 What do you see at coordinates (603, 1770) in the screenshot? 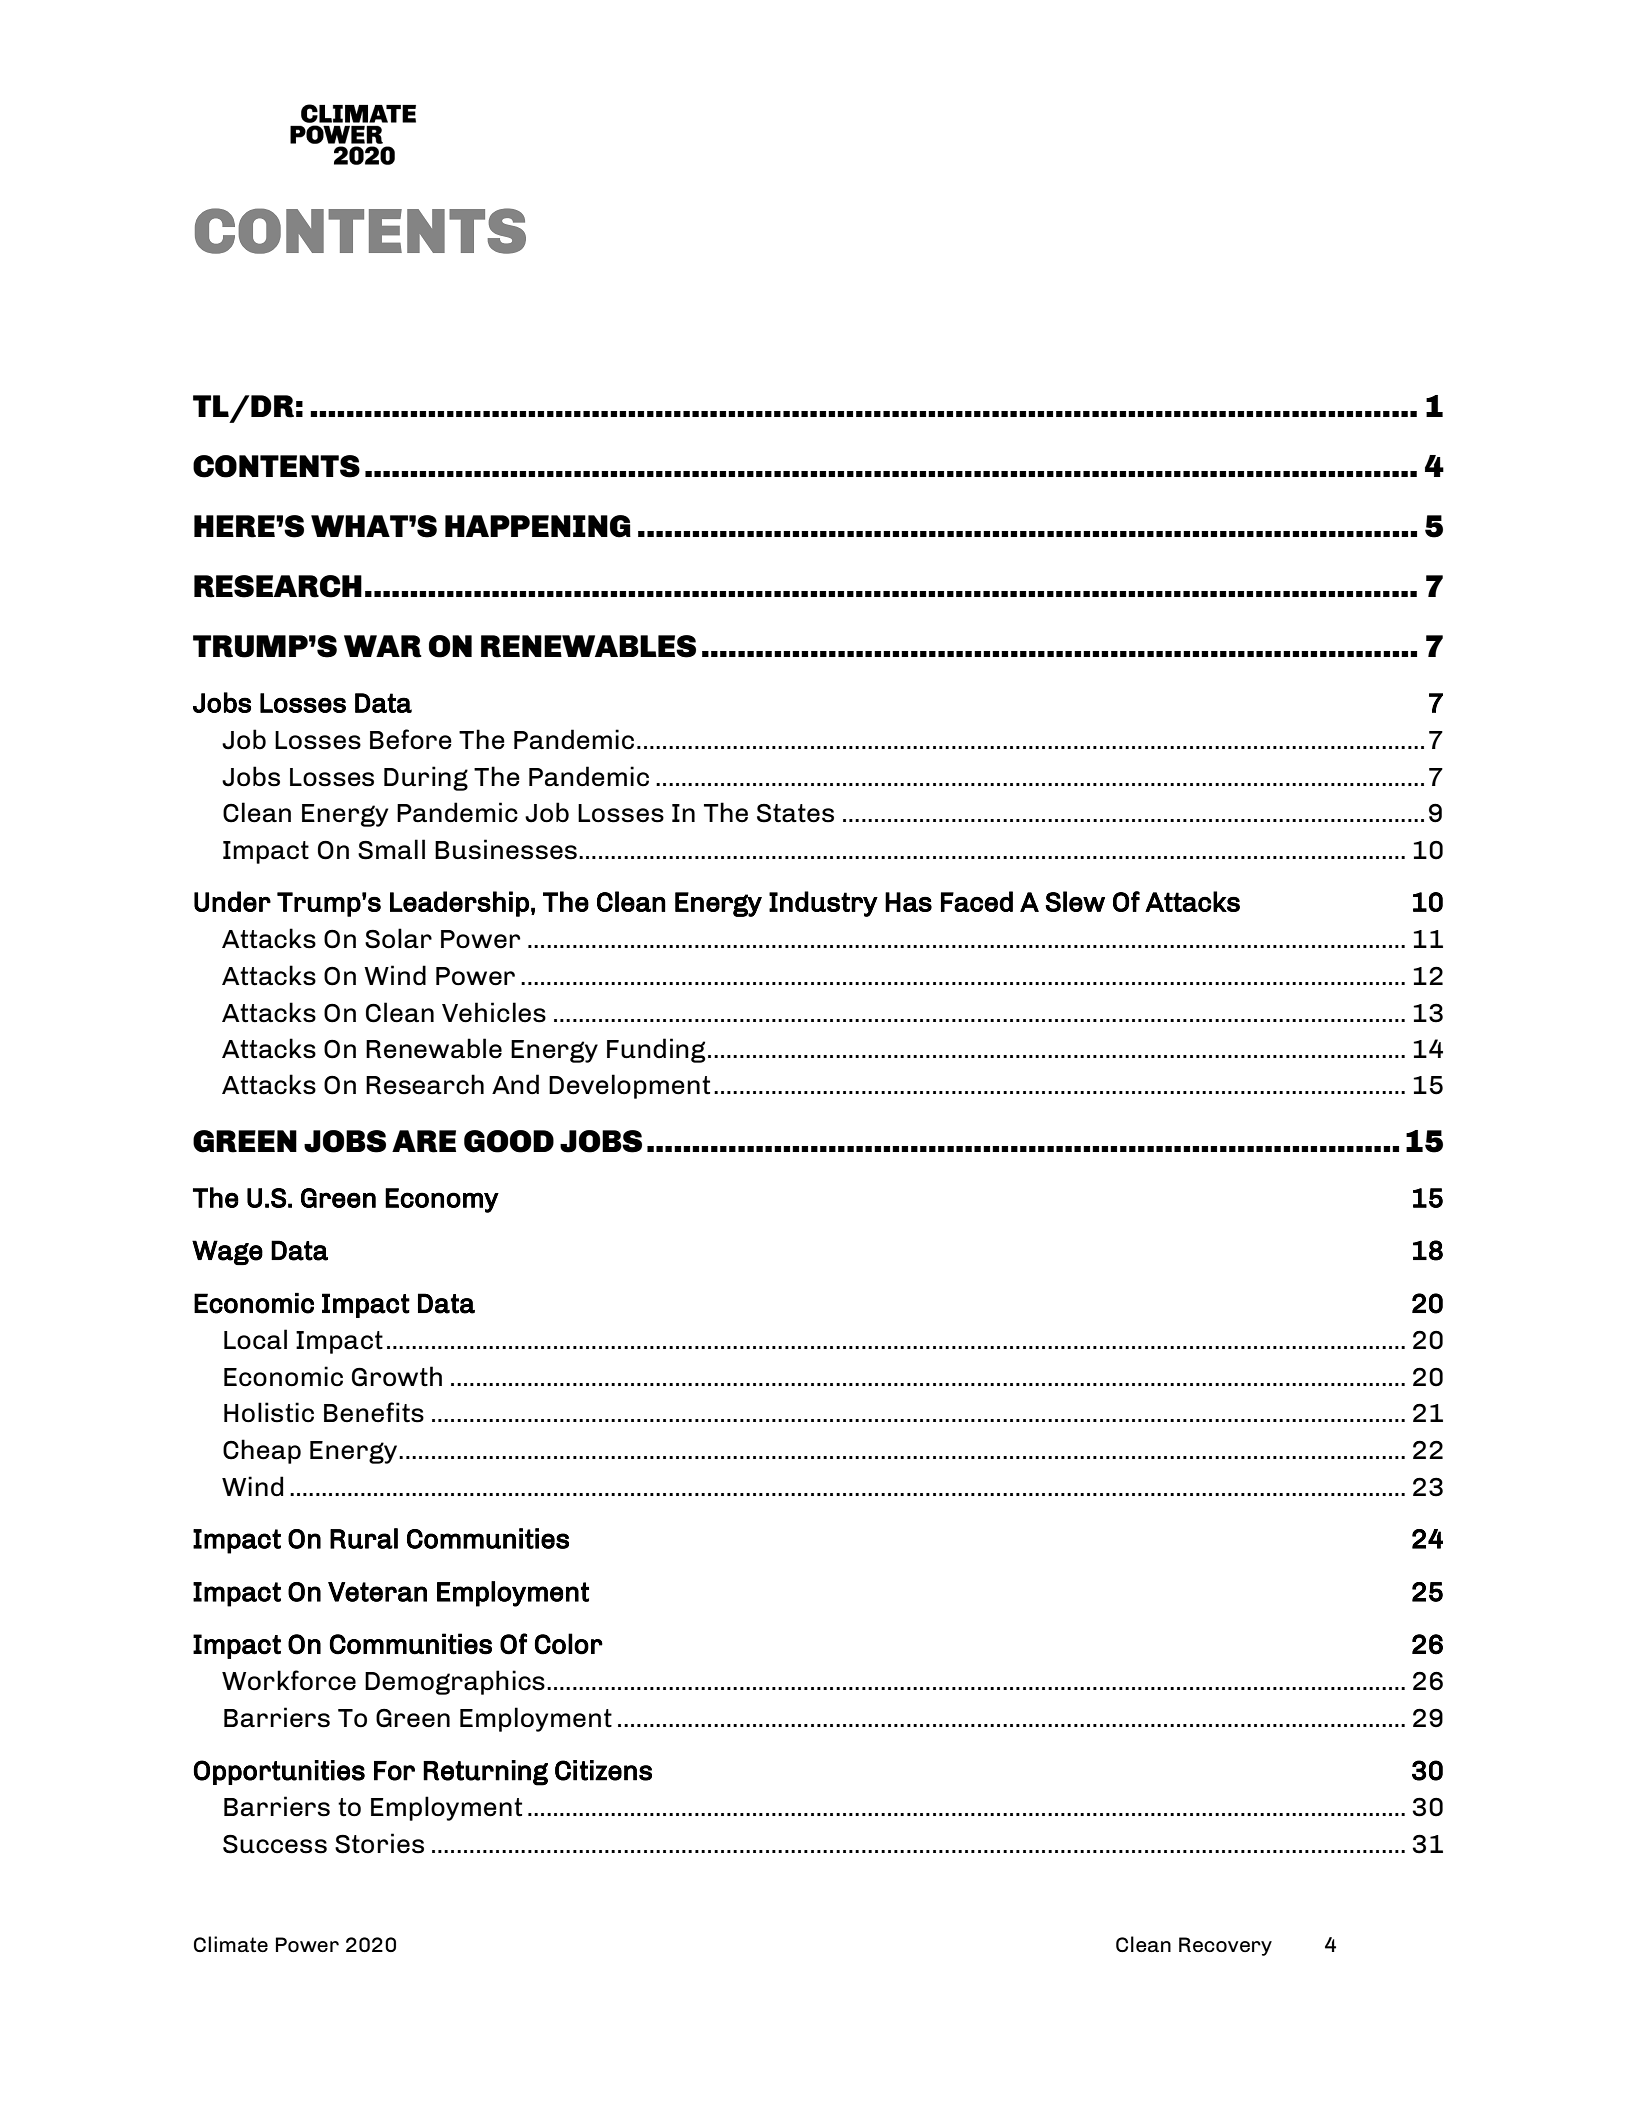
I see `Citizens` at bounding box center [603, 1770].
